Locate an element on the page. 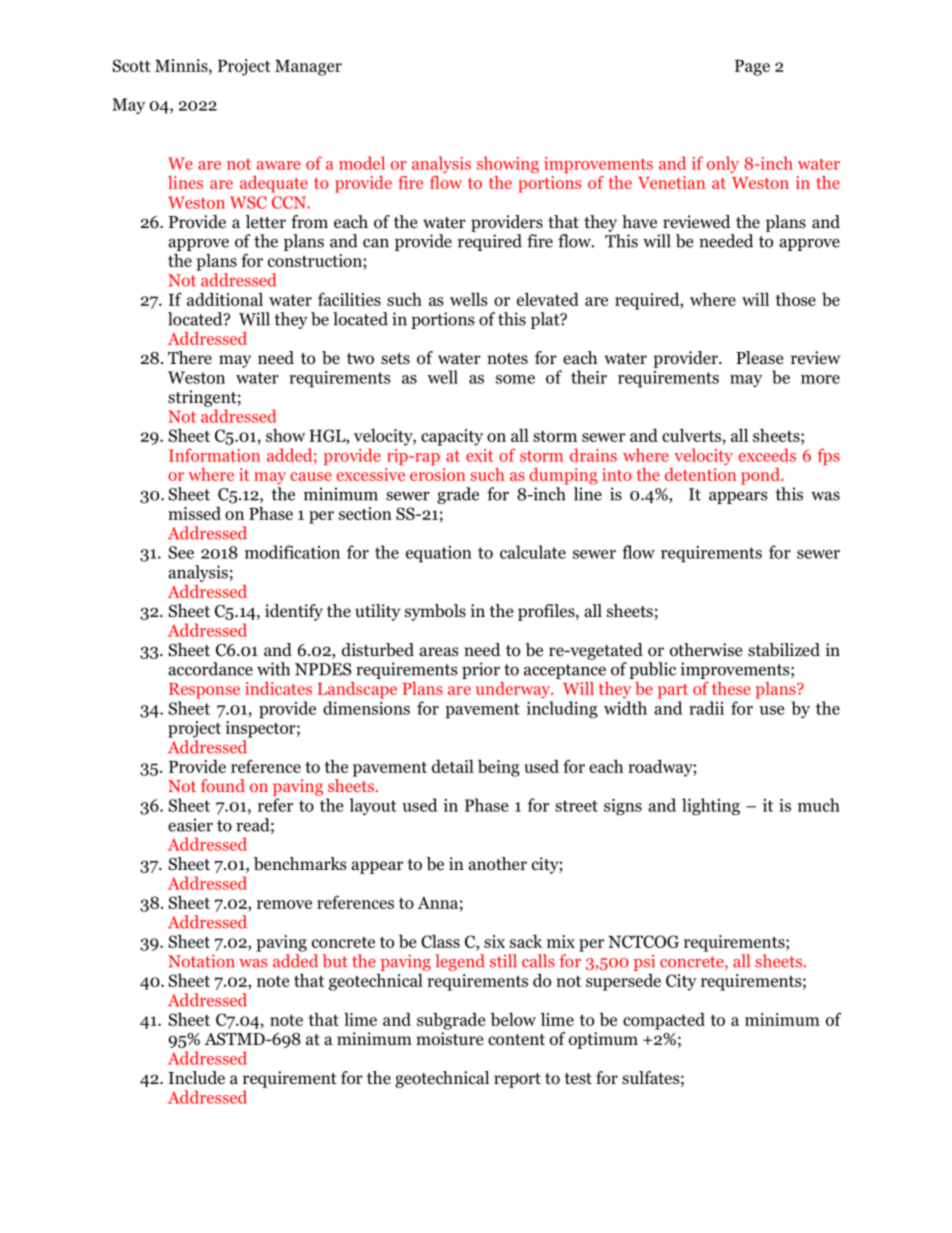 The width and height of the document is (952, 1233). equation is located at coordinates (439, 554).
